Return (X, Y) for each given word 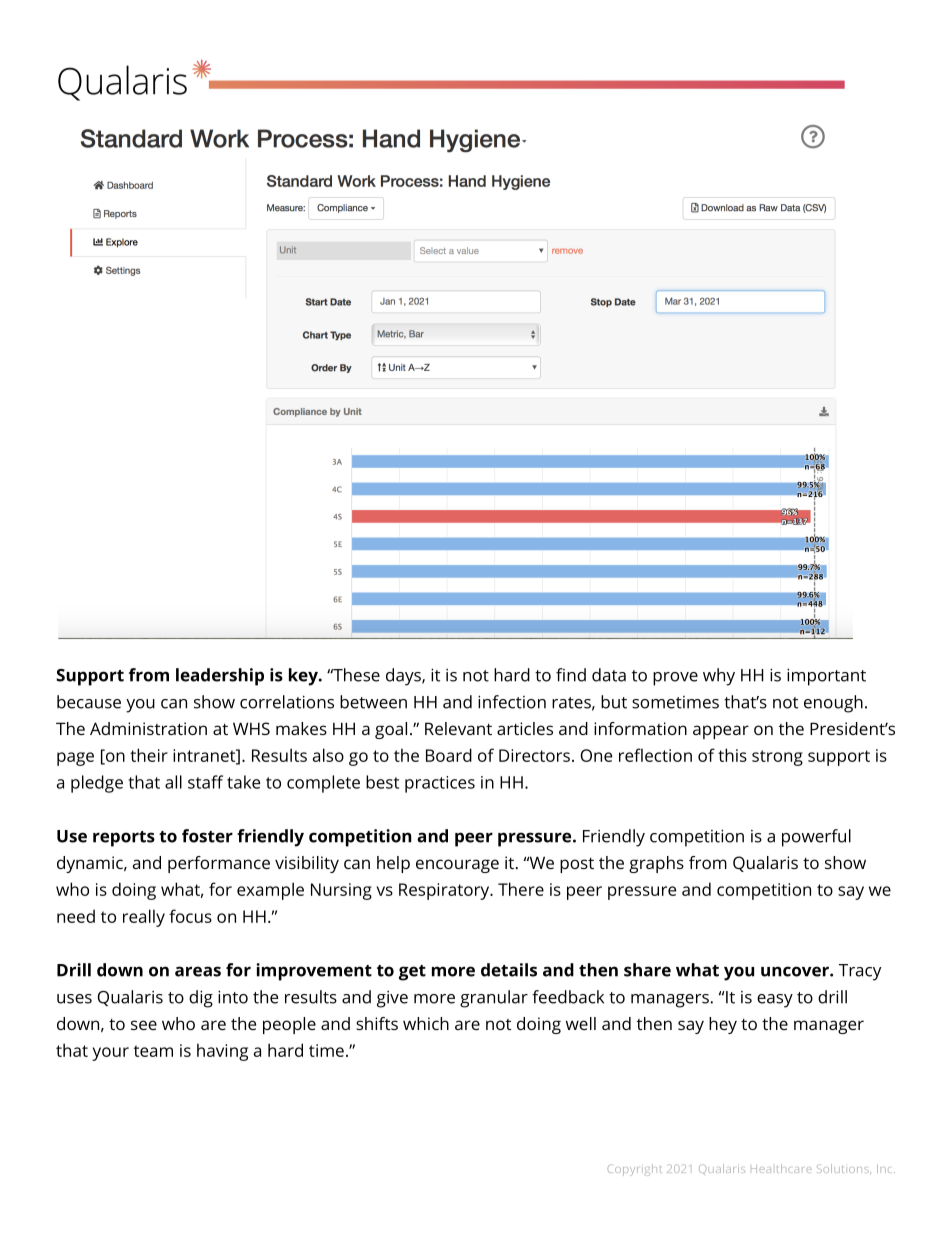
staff (205, 782)
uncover (796, 971)
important (826, 677)
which (426, 1023)
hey (723, 1025)
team (153, 1051)
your (110, 1054)
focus (190, 916)
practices (440, 784)
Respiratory (445, 891)
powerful (816, 838)
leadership (220, 677)
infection (512, 702)
